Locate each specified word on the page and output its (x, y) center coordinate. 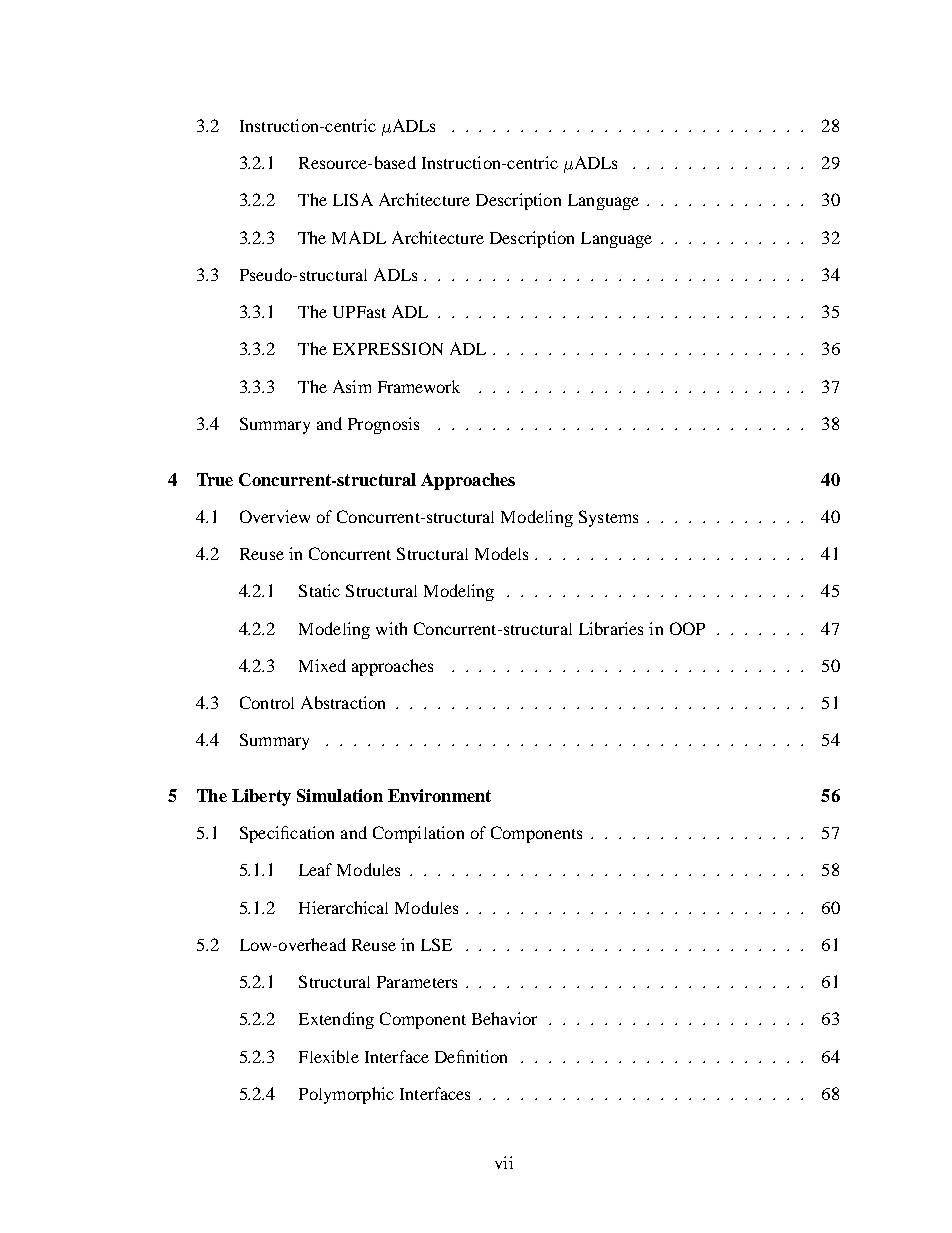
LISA (353, 199)
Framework (419, 386)
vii (504, 1162)
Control (267, 702)
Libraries (611, 628)
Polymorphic (346, 1095)
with (391, 628)
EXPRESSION (388, 348)
